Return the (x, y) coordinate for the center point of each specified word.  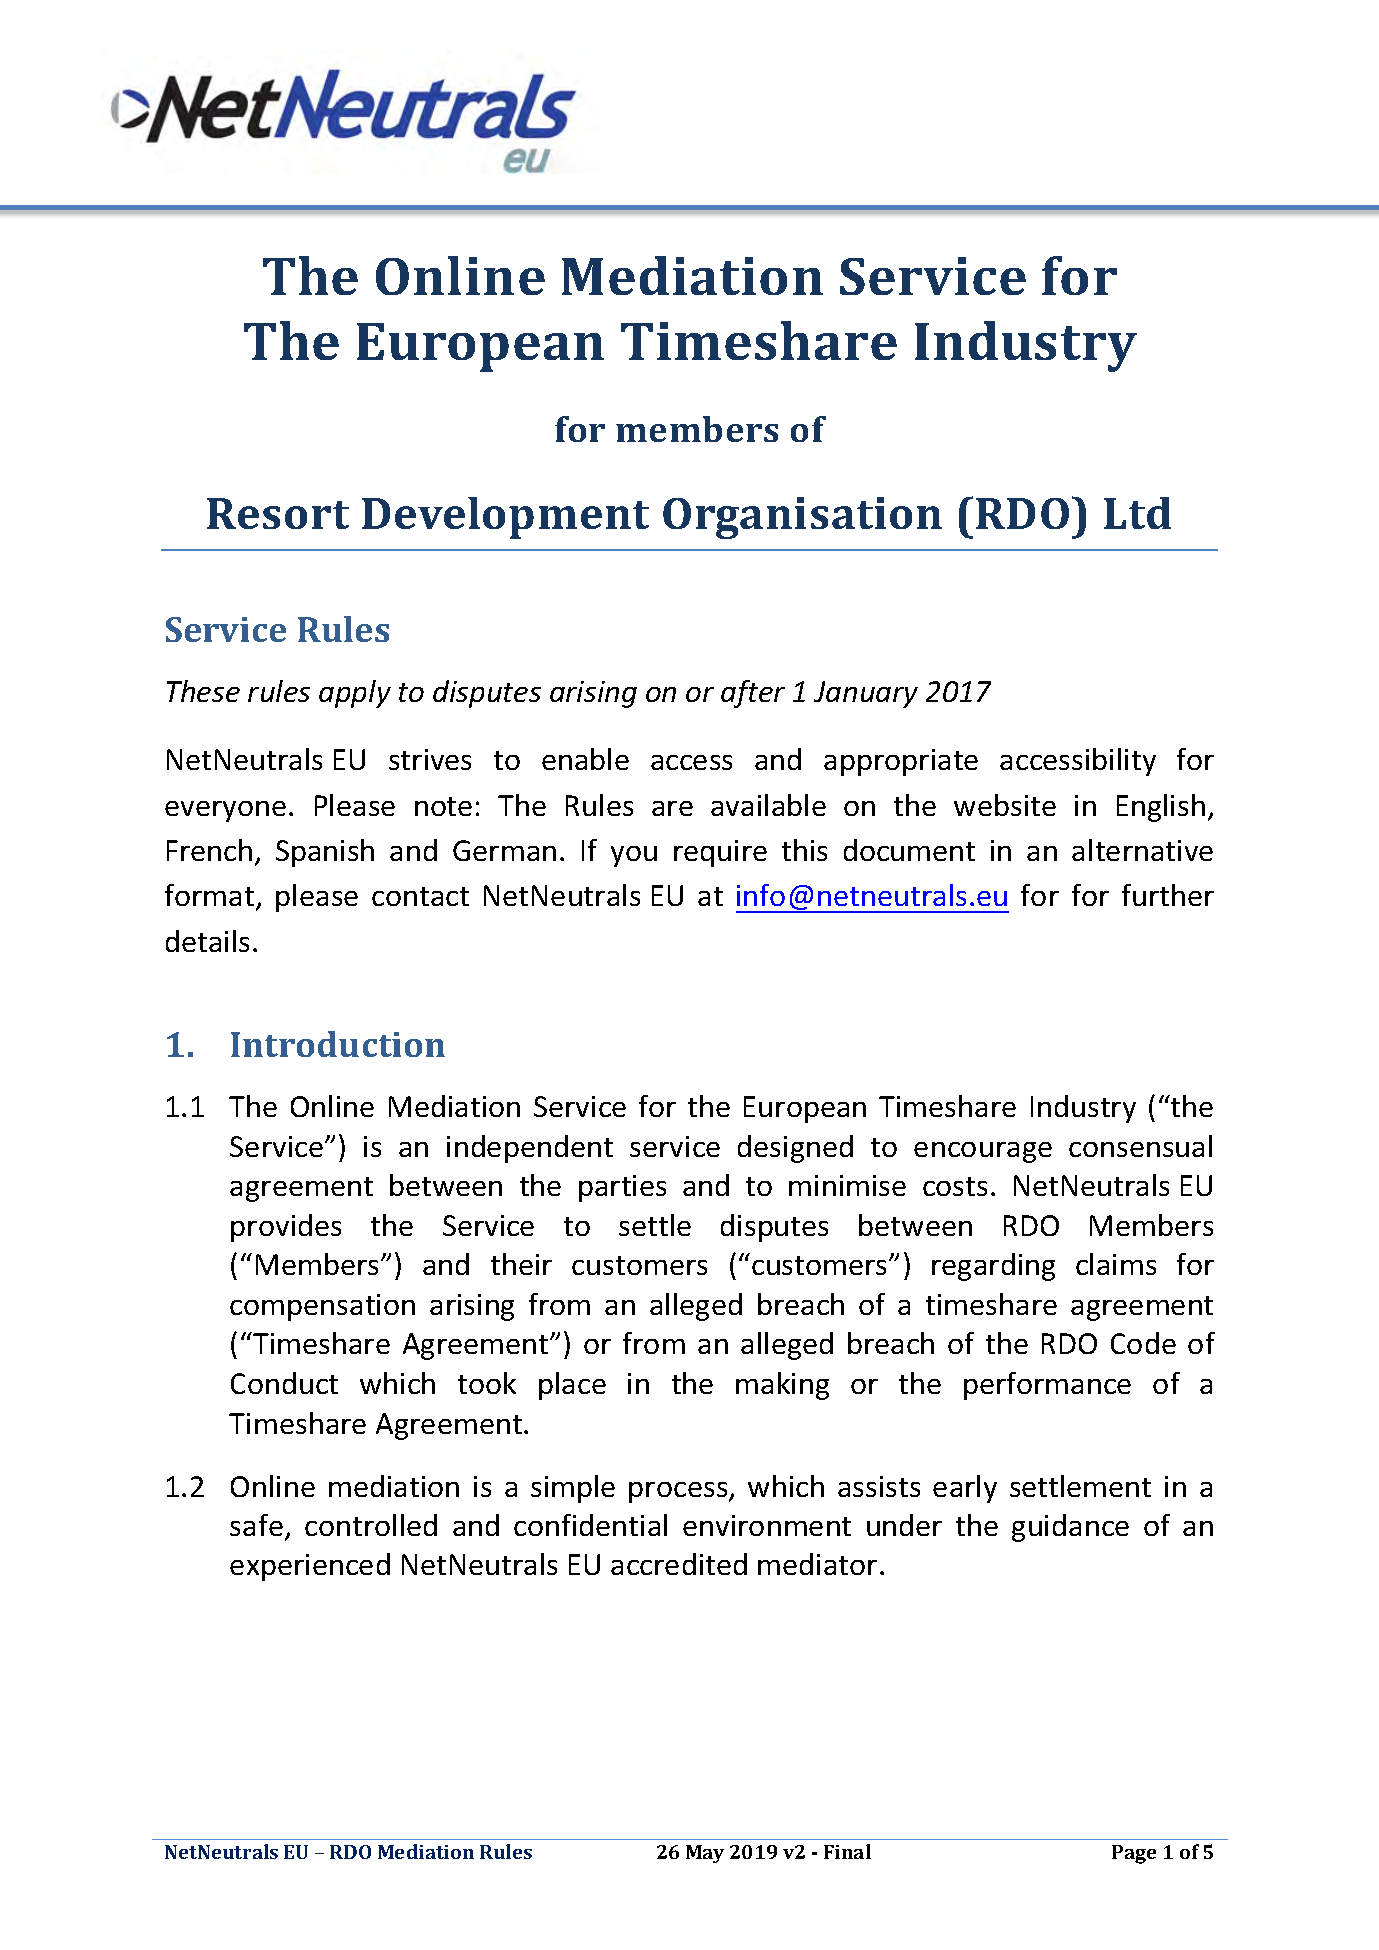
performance (1047, 1386)
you (634, 856)
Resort (278, 513)
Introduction (338, 1044)
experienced (310, 1567)
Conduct (284, 1383)
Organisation (802, 518)
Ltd (1137, 513)
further (1168, 895)
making (782, 1386)
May (705, 1854)
